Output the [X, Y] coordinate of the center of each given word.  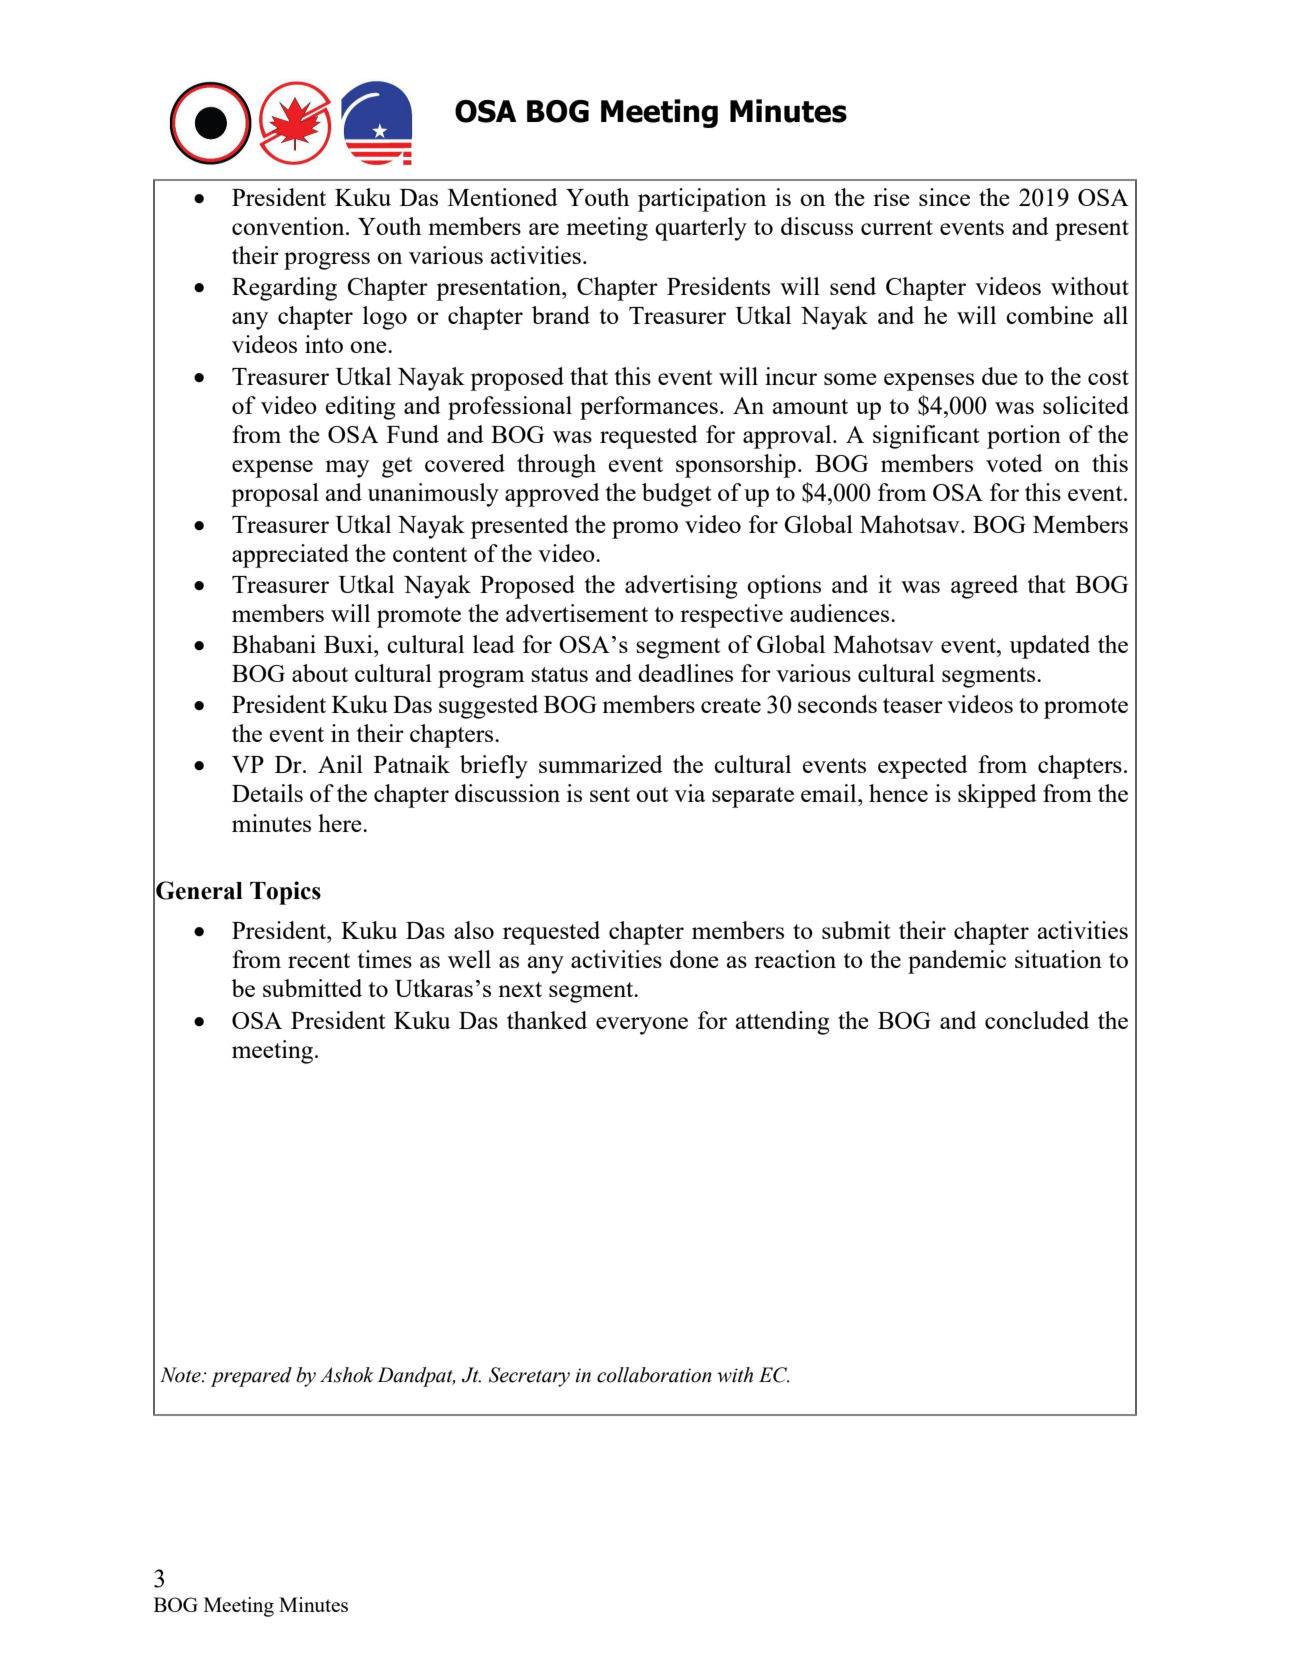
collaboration [654, 1375]
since [944, 197]
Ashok [347, 1375]
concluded [1037, 1020]
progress [327, 261]
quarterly [701, 229]
